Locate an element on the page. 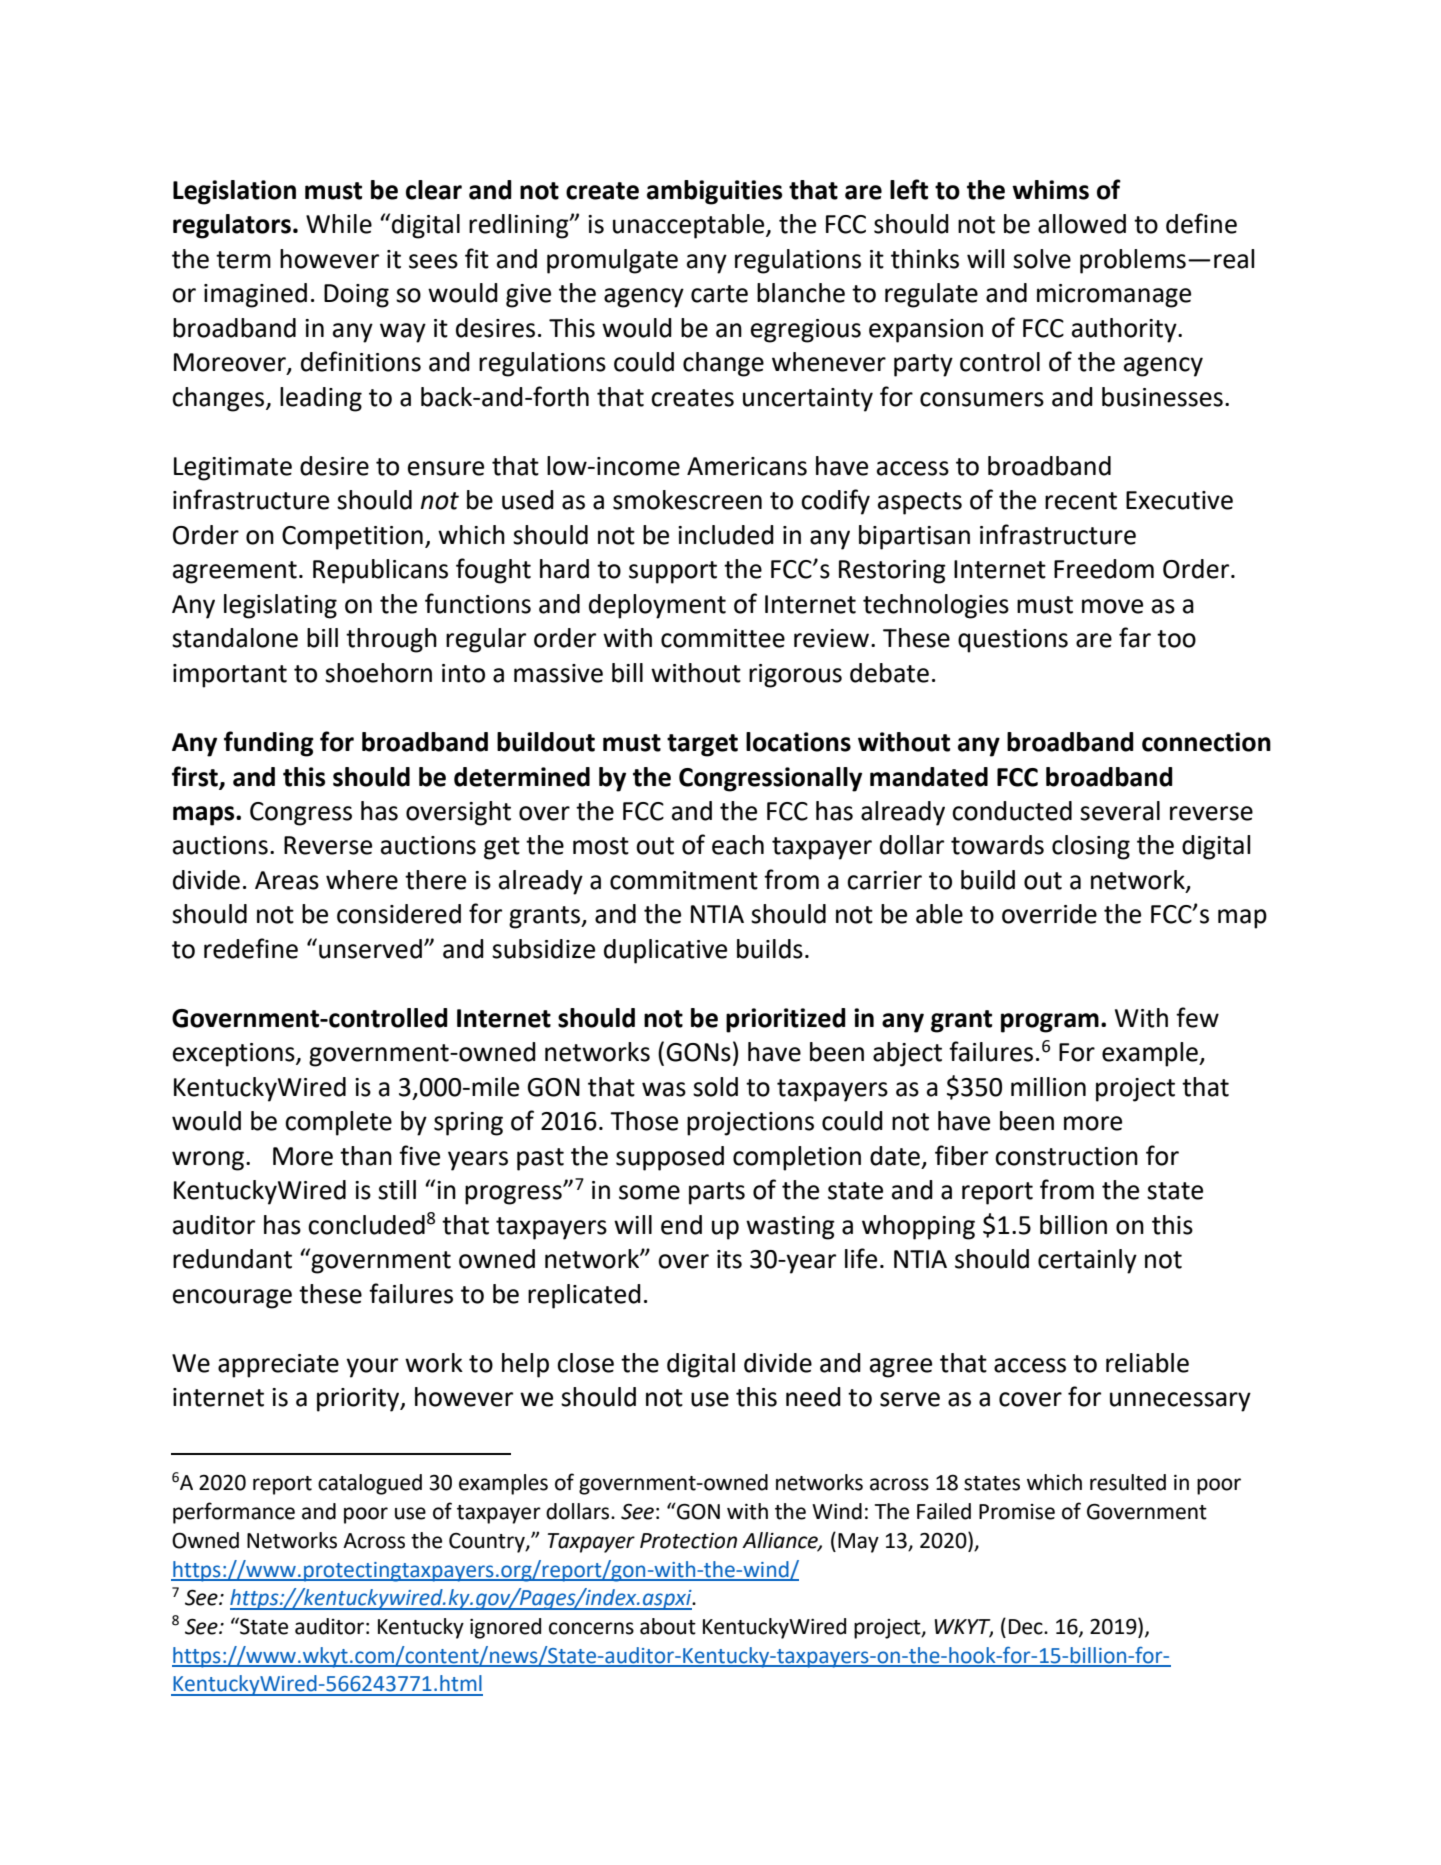  While is located at coordinates (339, 224).
